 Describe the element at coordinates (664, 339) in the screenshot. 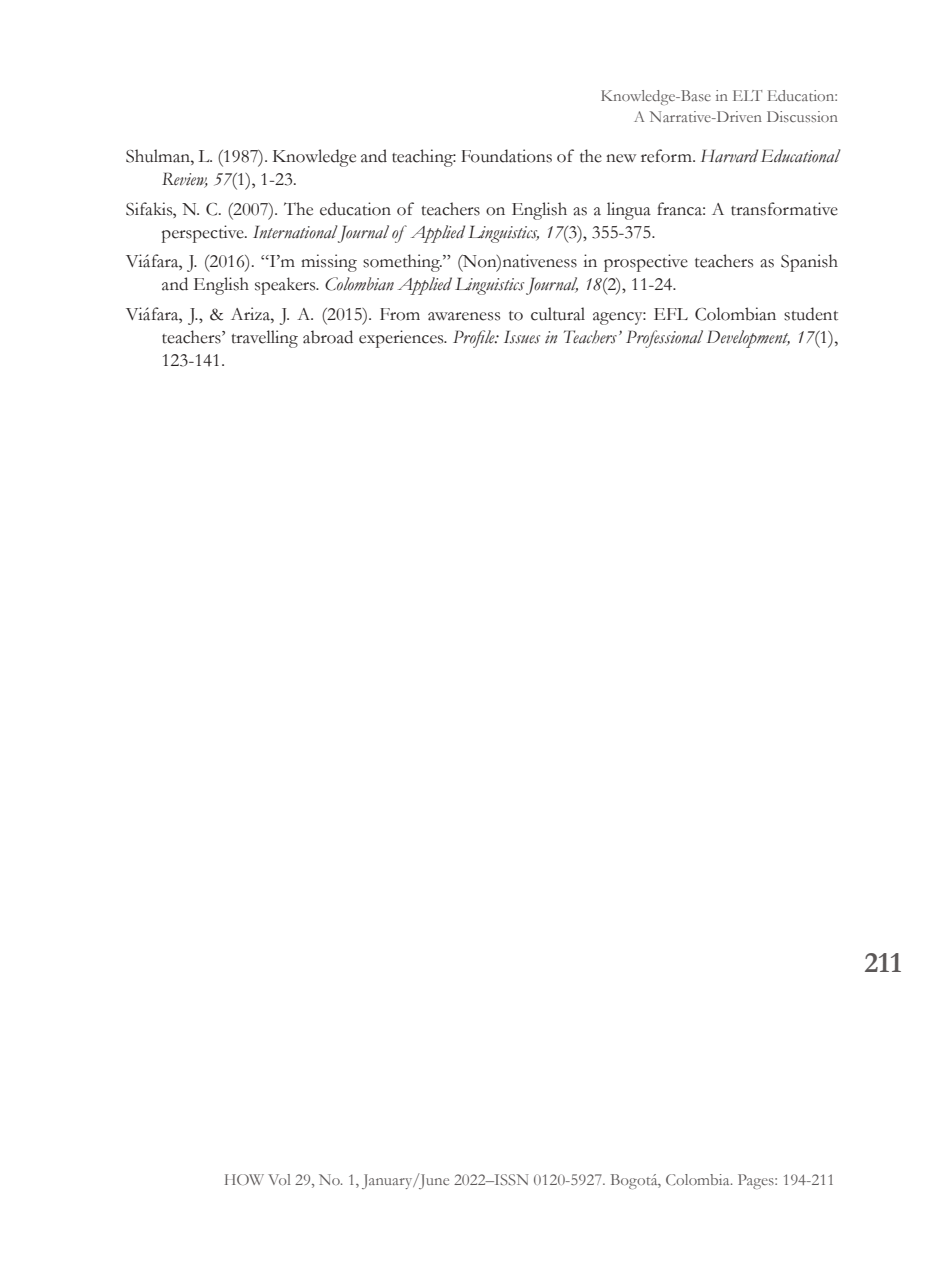

I see `Professional` at that location.
